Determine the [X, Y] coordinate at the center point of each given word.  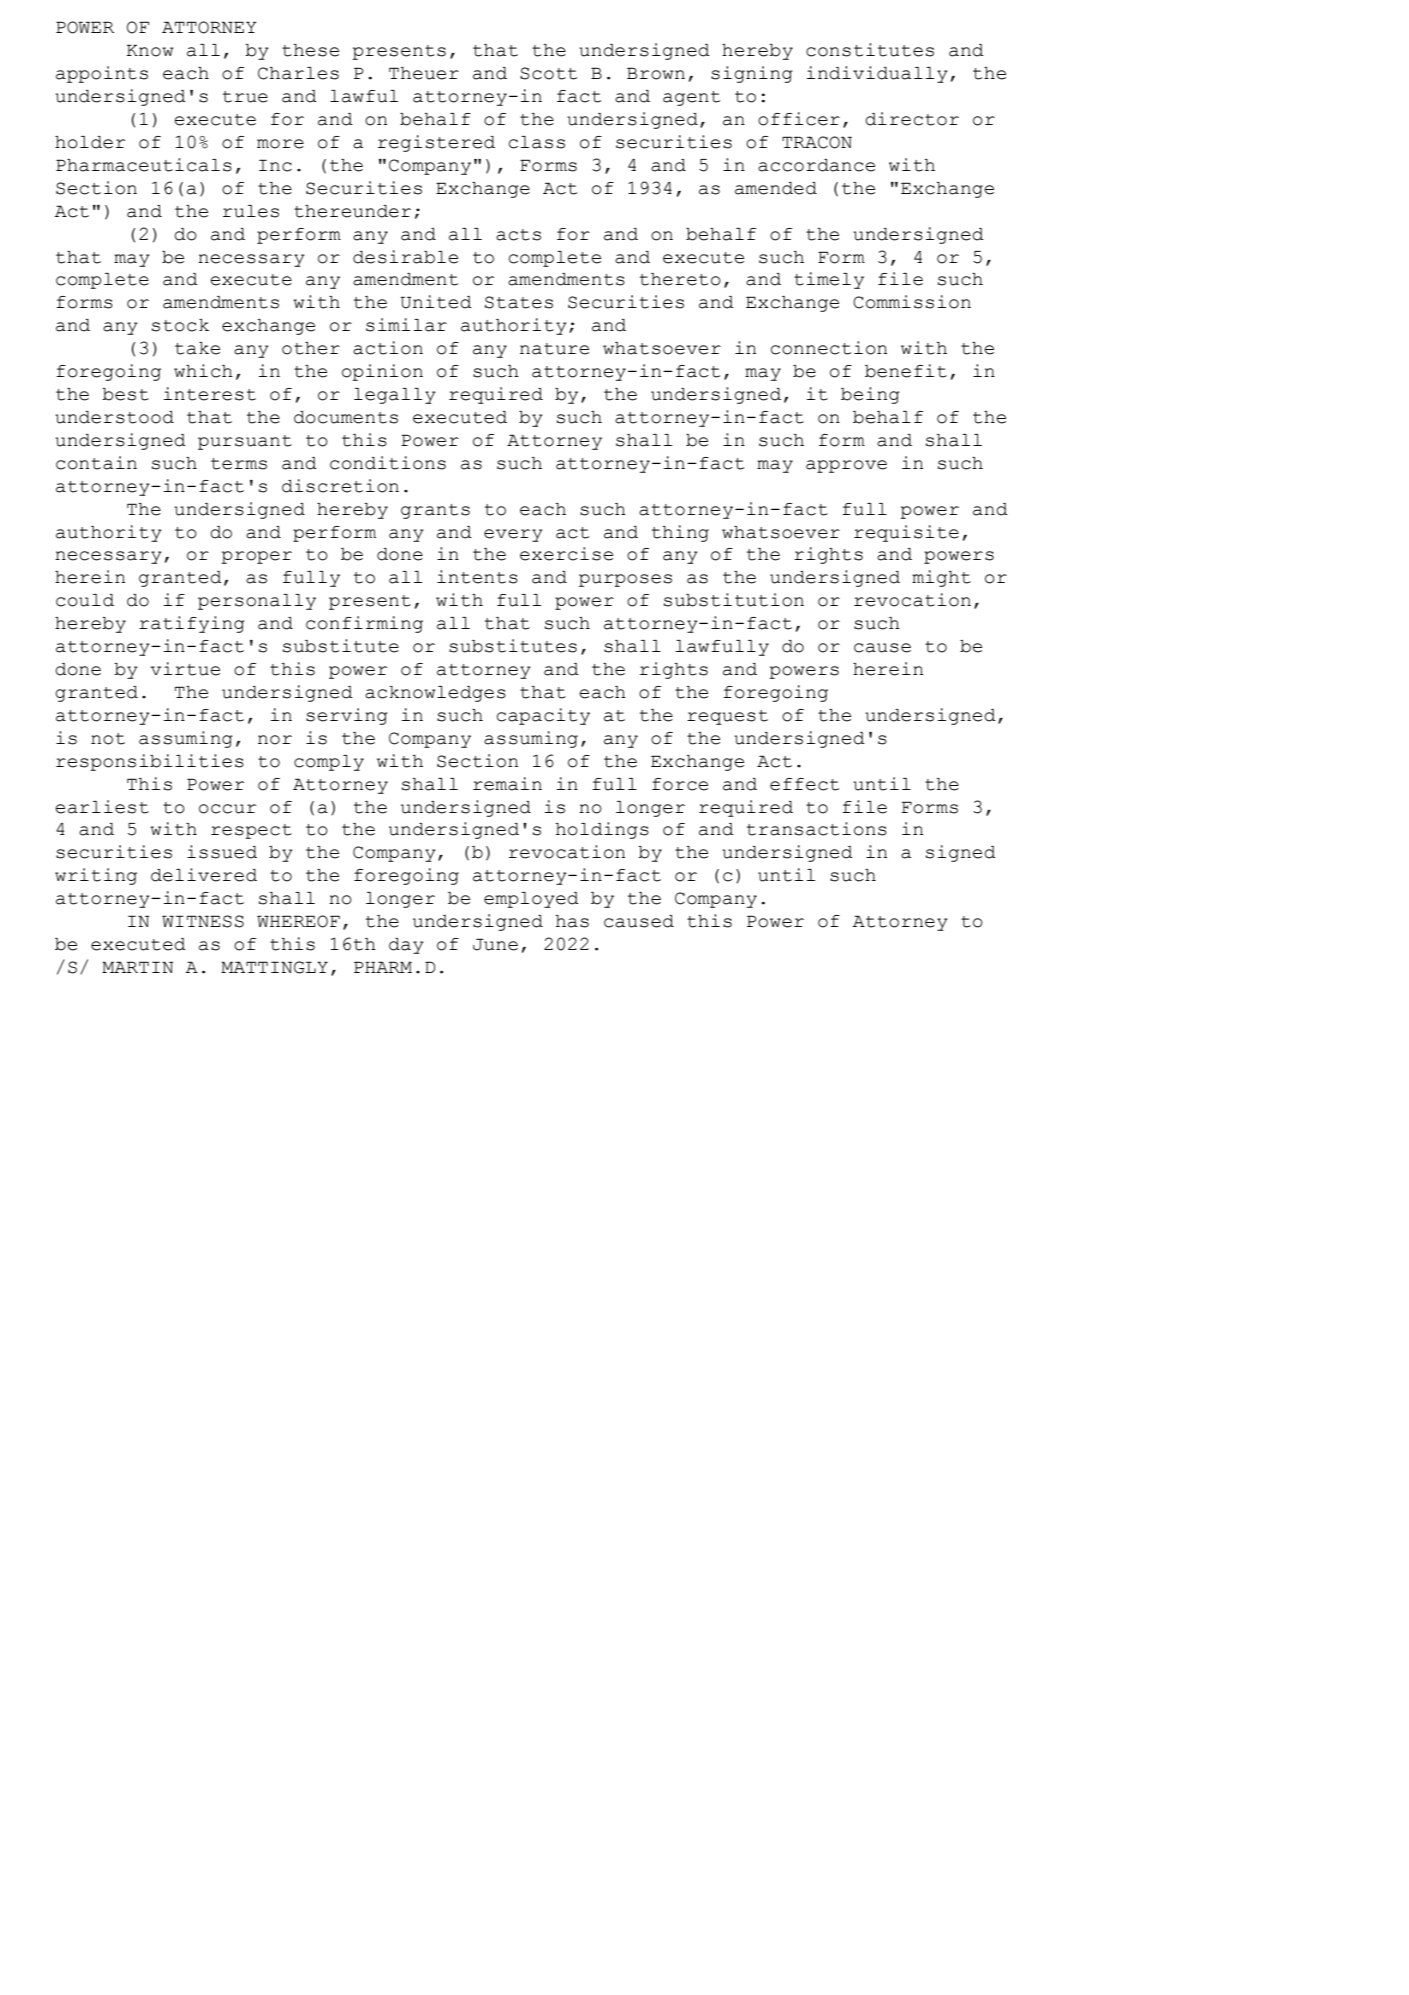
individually [877, 74]
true [245, 97]
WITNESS [203, 921]
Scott [548, 73]
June [495, 944]
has [572, 921]
